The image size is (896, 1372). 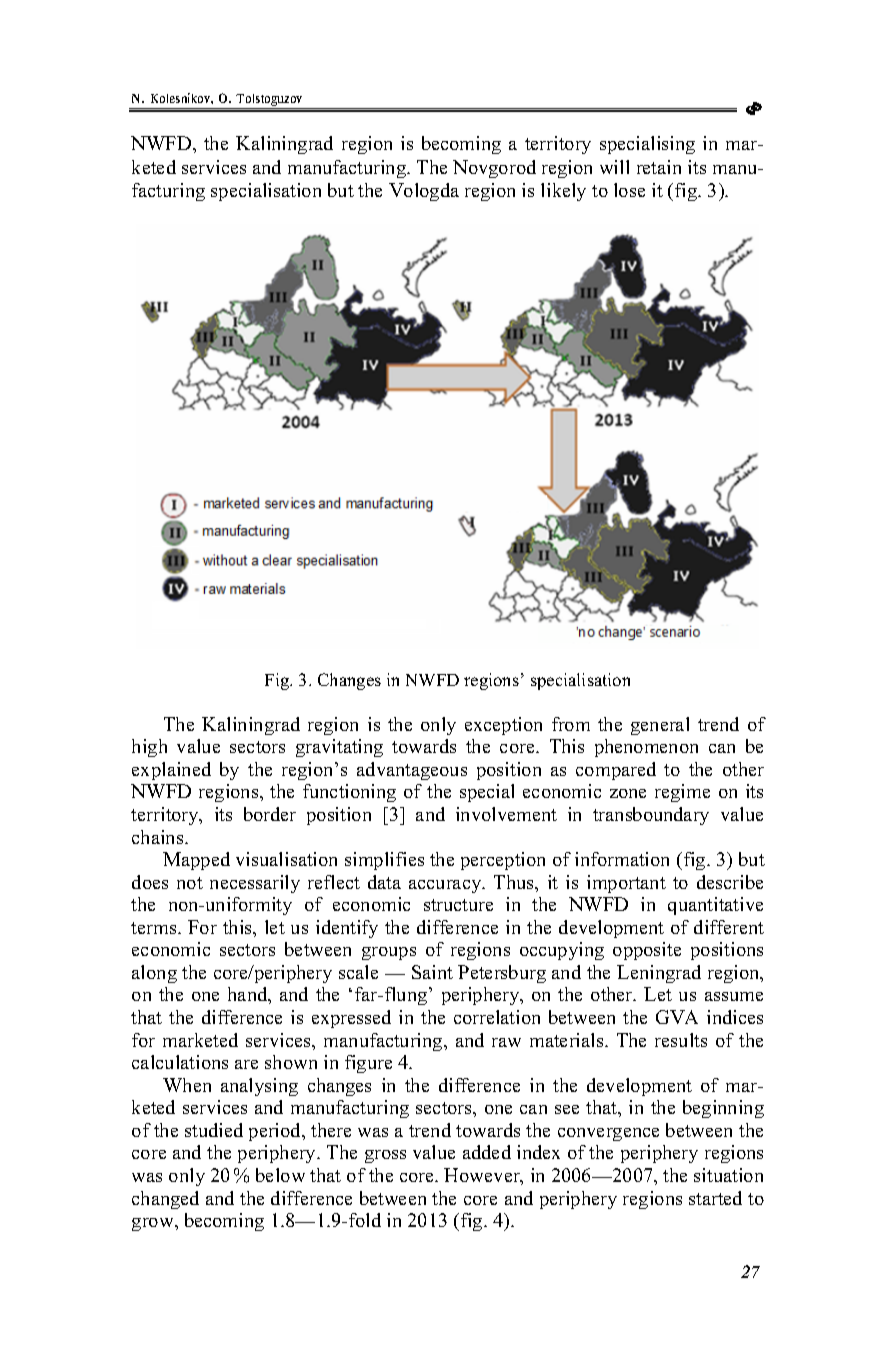 I want to click on likely, so click(x=563, y=192).
